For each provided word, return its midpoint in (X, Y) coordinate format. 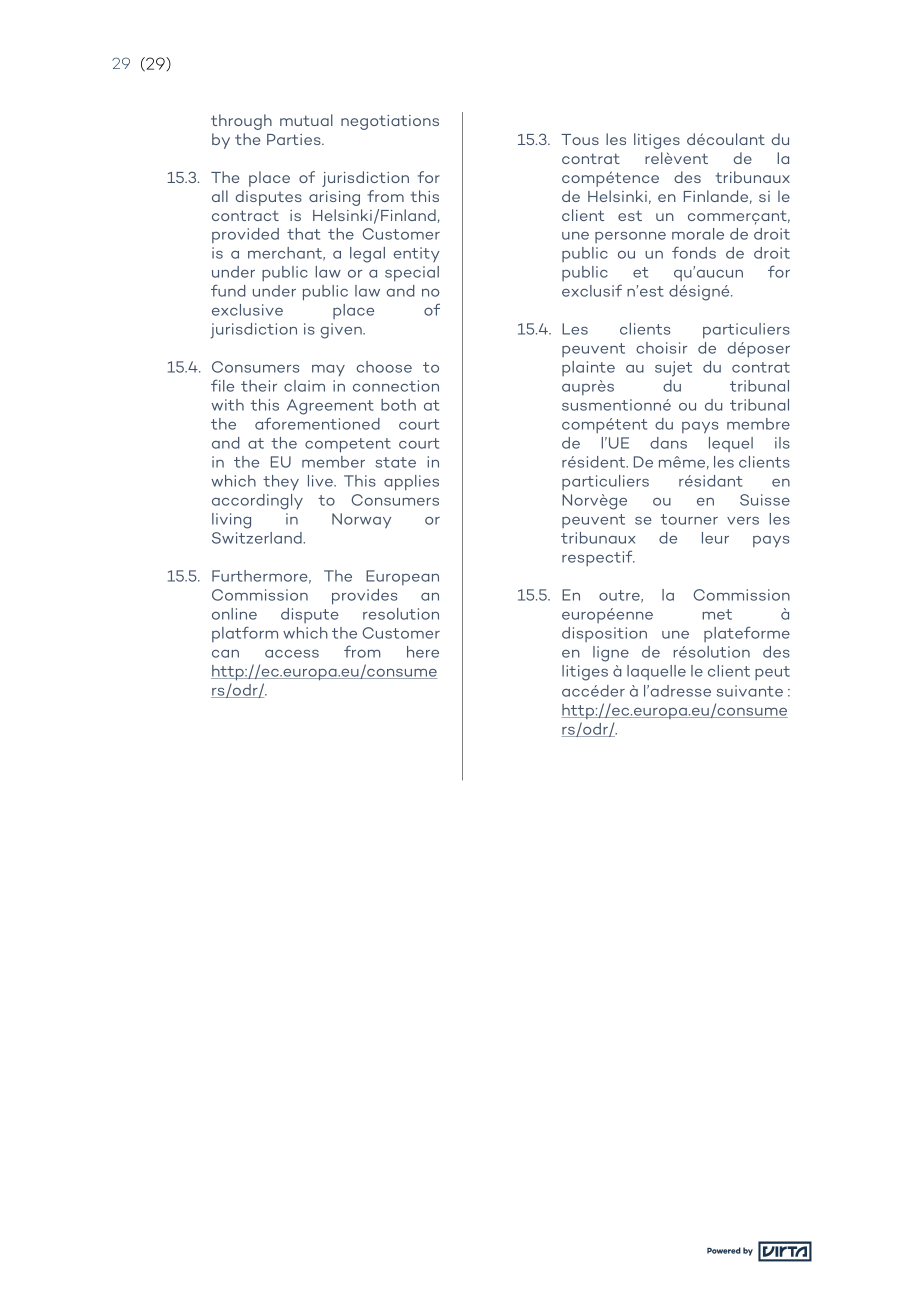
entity (417, 254)
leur (715, 538)
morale (698, 234)
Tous (580, 139)
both (398, 405)
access (292, 654)
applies (411, 483)
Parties (295, 139)
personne (630, 237)
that (303, 234)
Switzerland (258, 538)
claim (304, 386)
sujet (673, 369)
